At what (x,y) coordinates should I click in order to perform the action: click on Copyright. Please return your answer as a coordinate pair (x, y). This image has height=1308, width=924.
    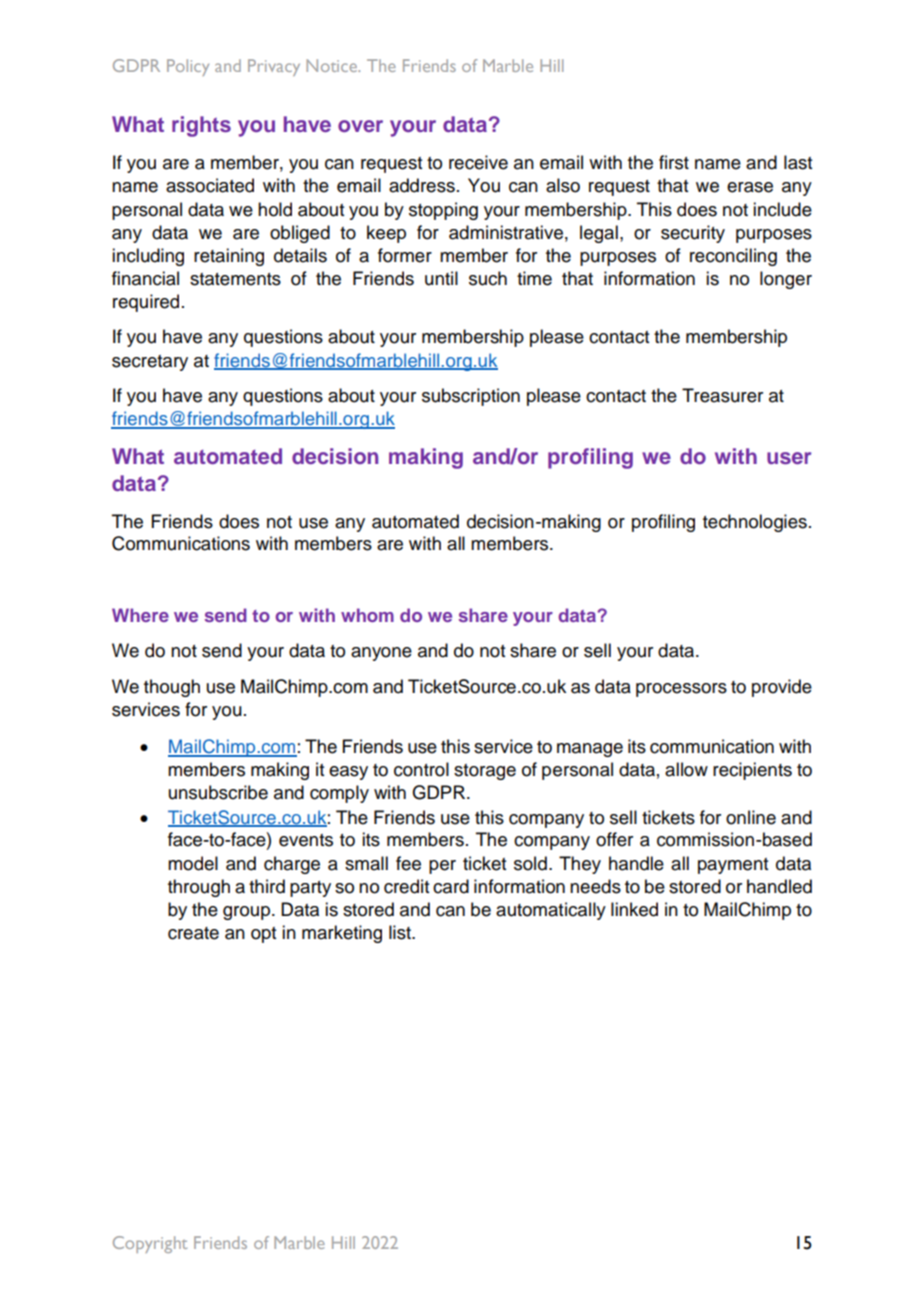
    Looking at the image, I should click on (150, 1244).
